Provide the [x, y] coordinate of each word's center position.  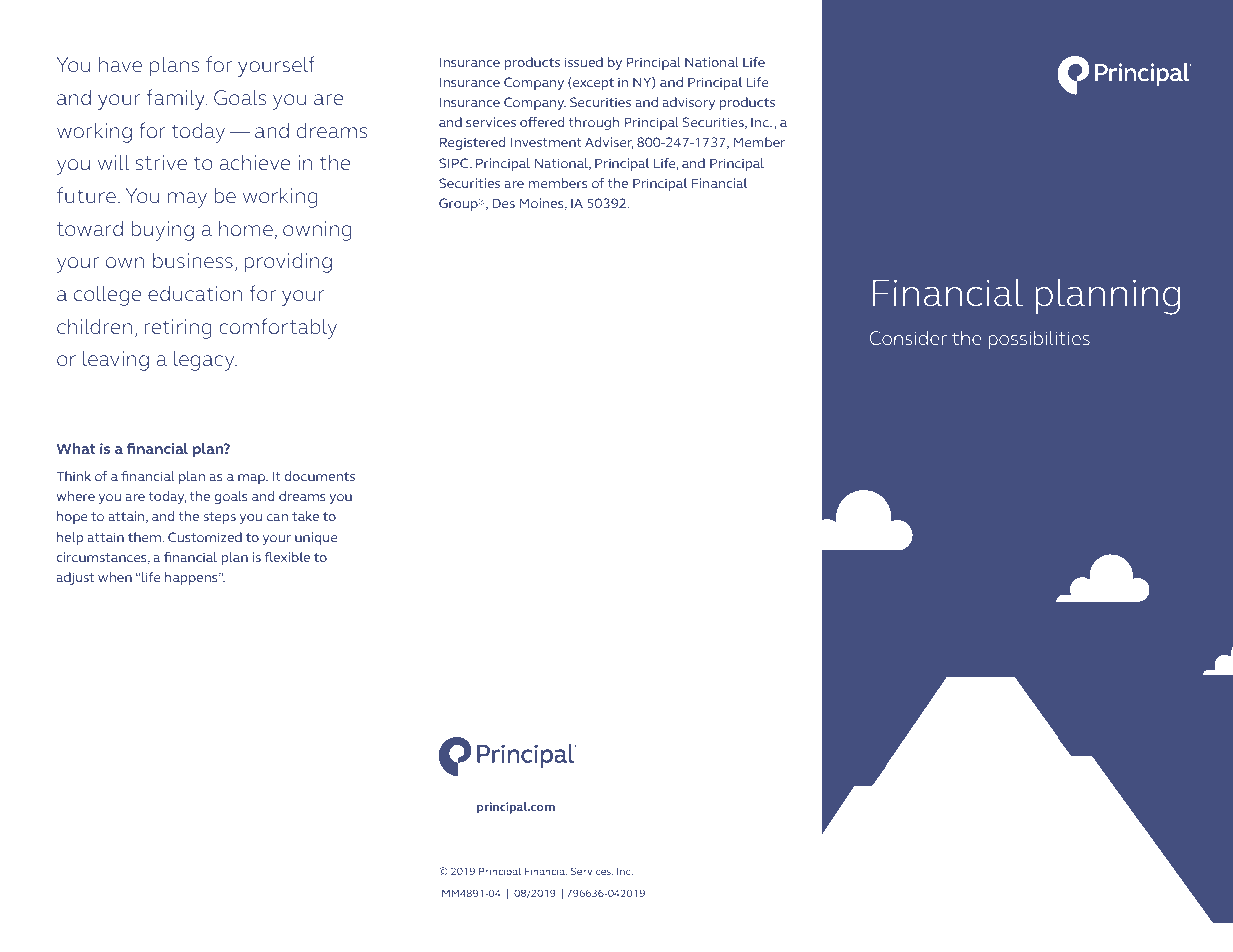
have [120, 64]
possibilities [1039, 340]
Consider [908, 338]
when [115, 577]
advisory [688, 103]
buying [162, 231]
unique [316, 538]
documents [319, 476]
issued [584, 62]
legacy [205, 361]
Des [503, 203]
